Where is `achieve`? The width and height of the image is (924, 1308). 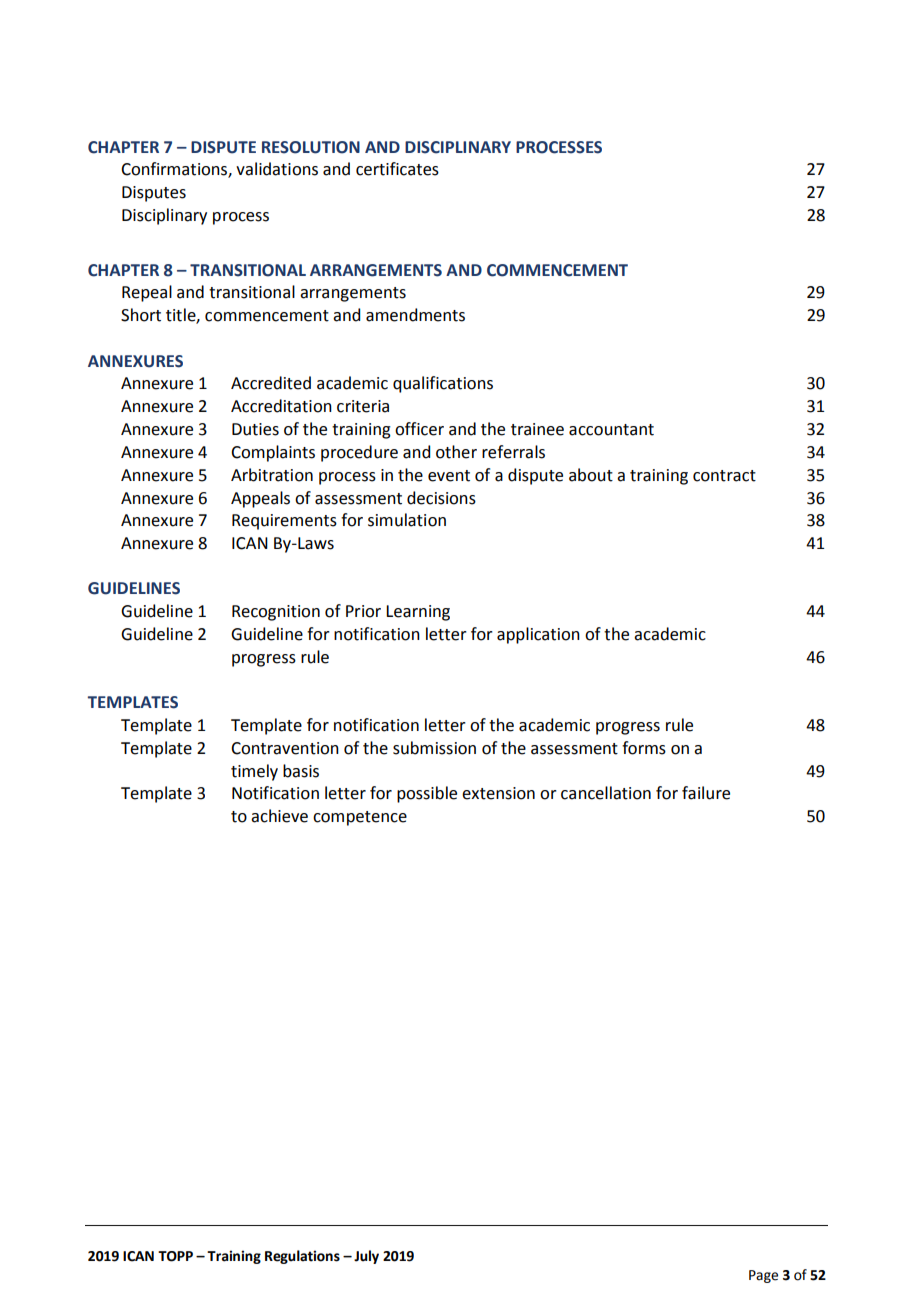 achieve is located at coordinates (279, 816).
